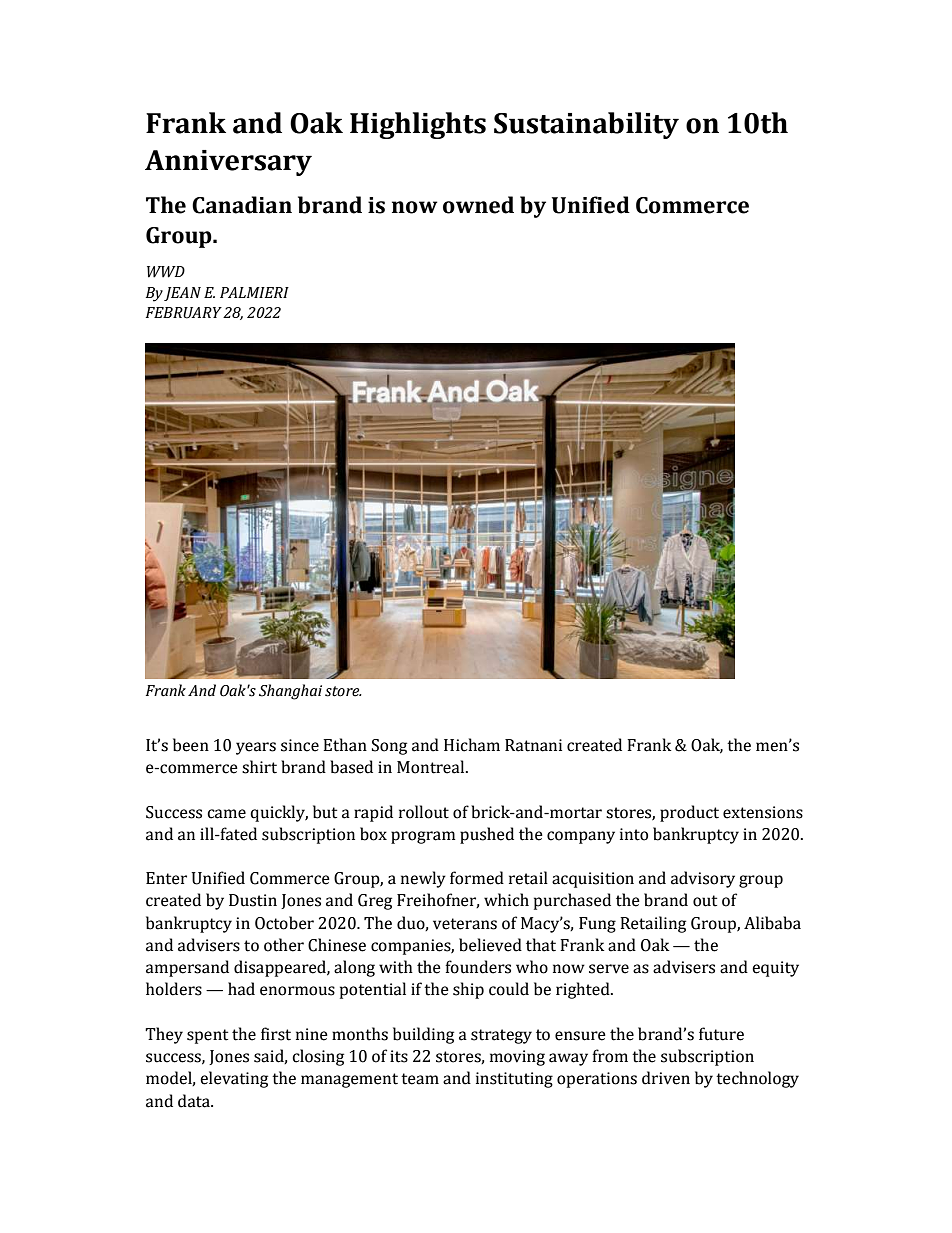  Describe the element at coordinates (290, 692) in the image. I see `Shanghai` at that location.
